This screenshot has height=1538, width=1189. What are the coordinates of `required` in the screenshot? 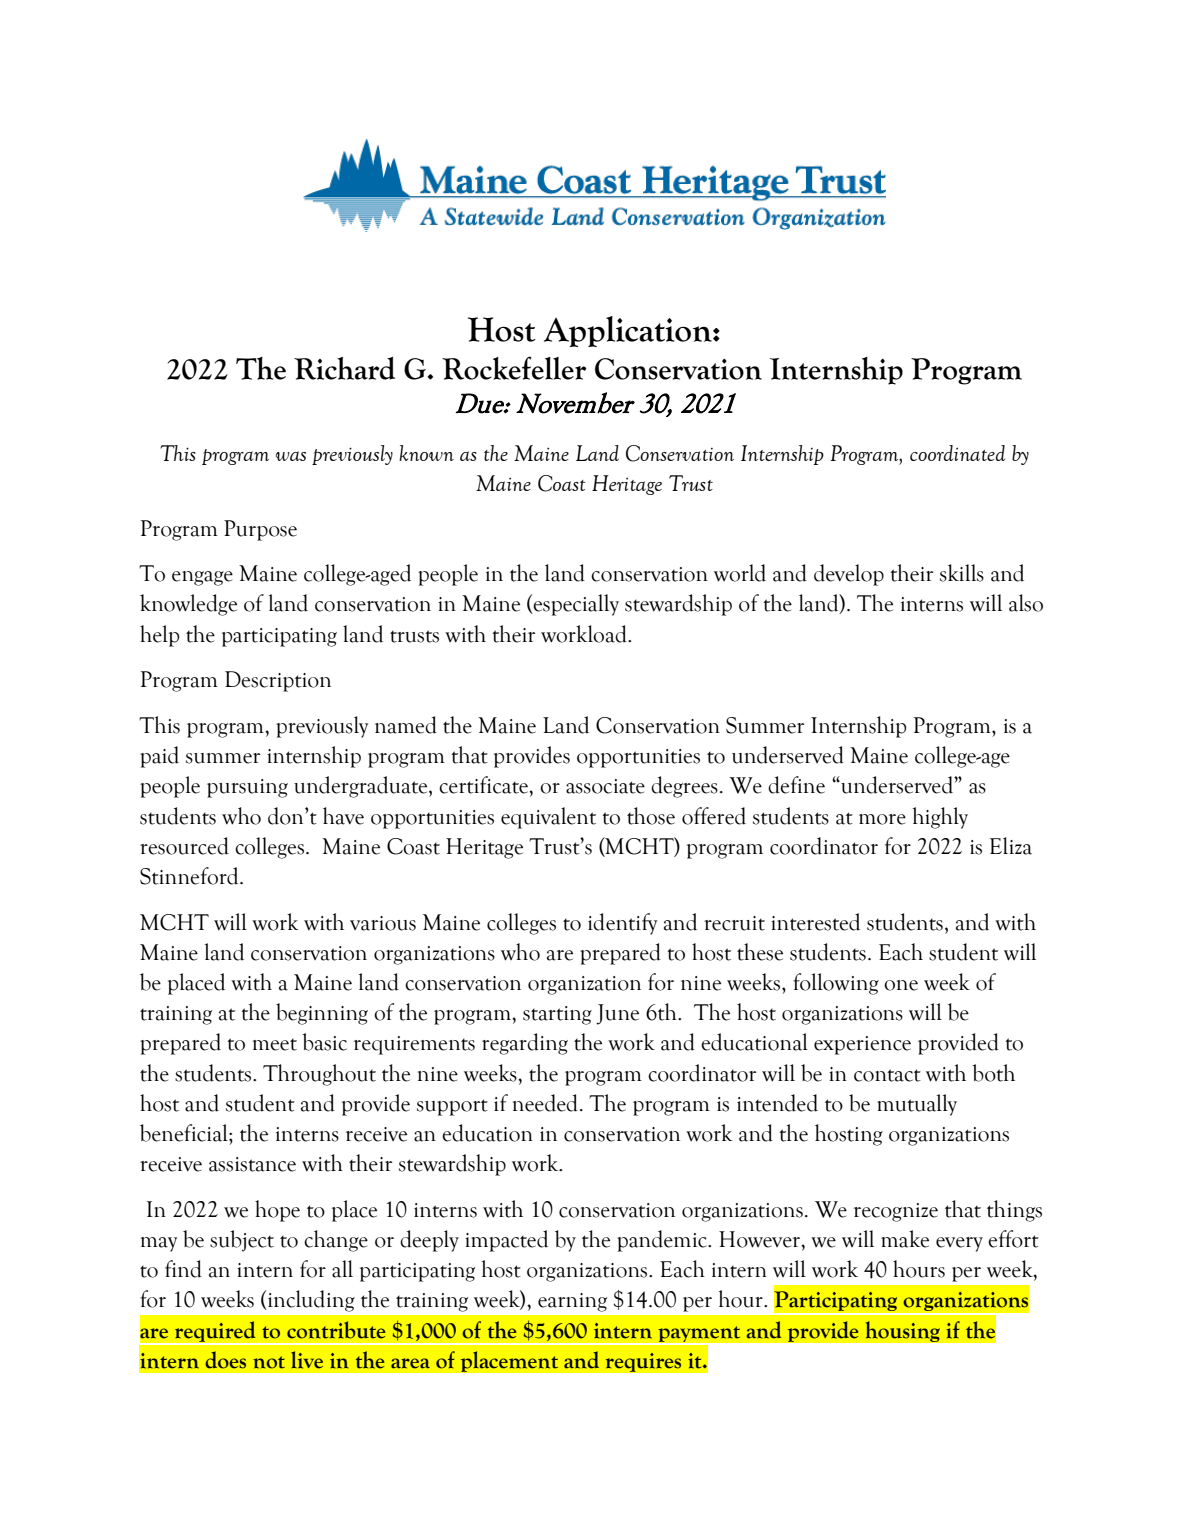 It's located at (215, 1332).
